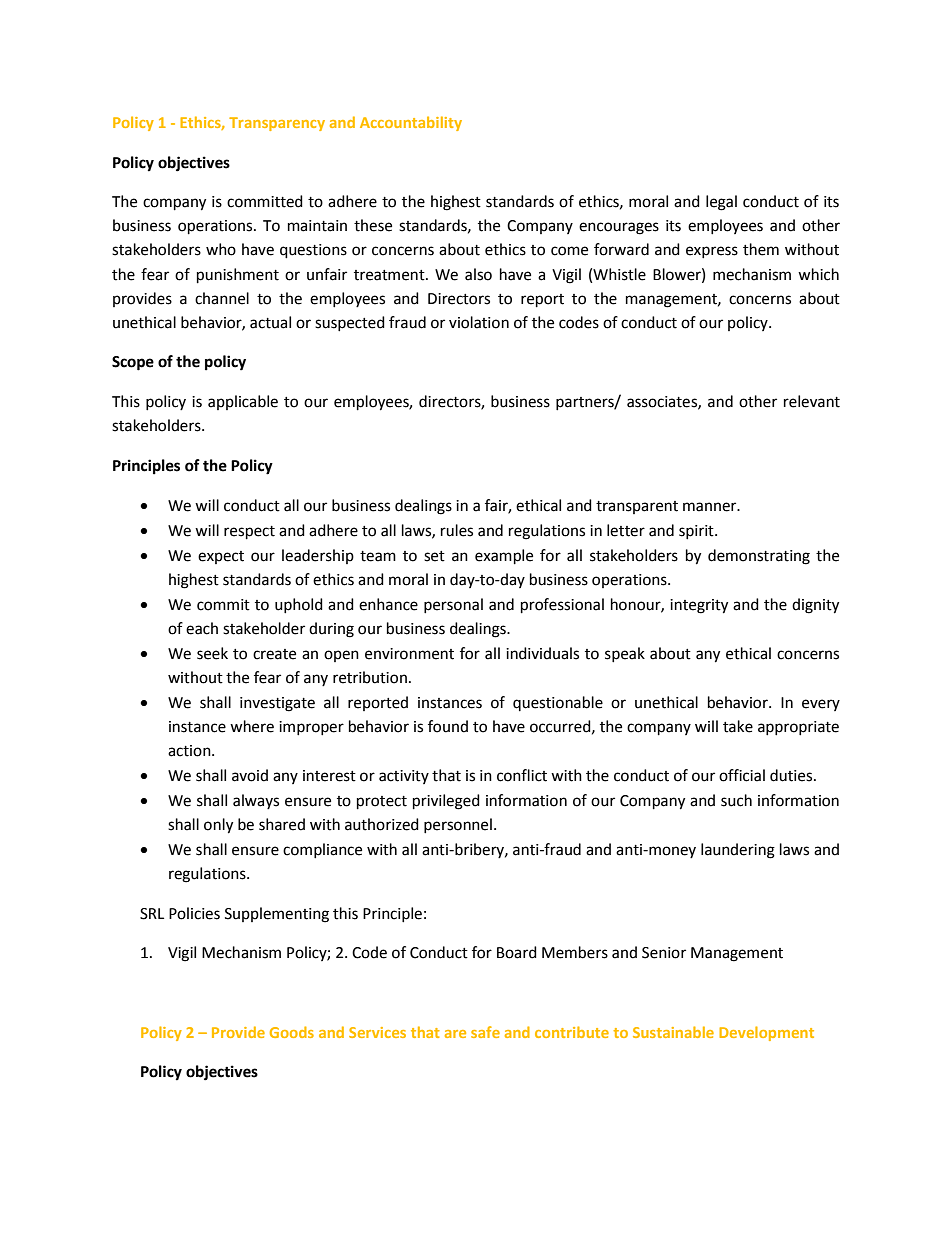  What do you see at coordinates (292, 1032) in the document?
I see `Goods` at bounding box center [292, 1032].
